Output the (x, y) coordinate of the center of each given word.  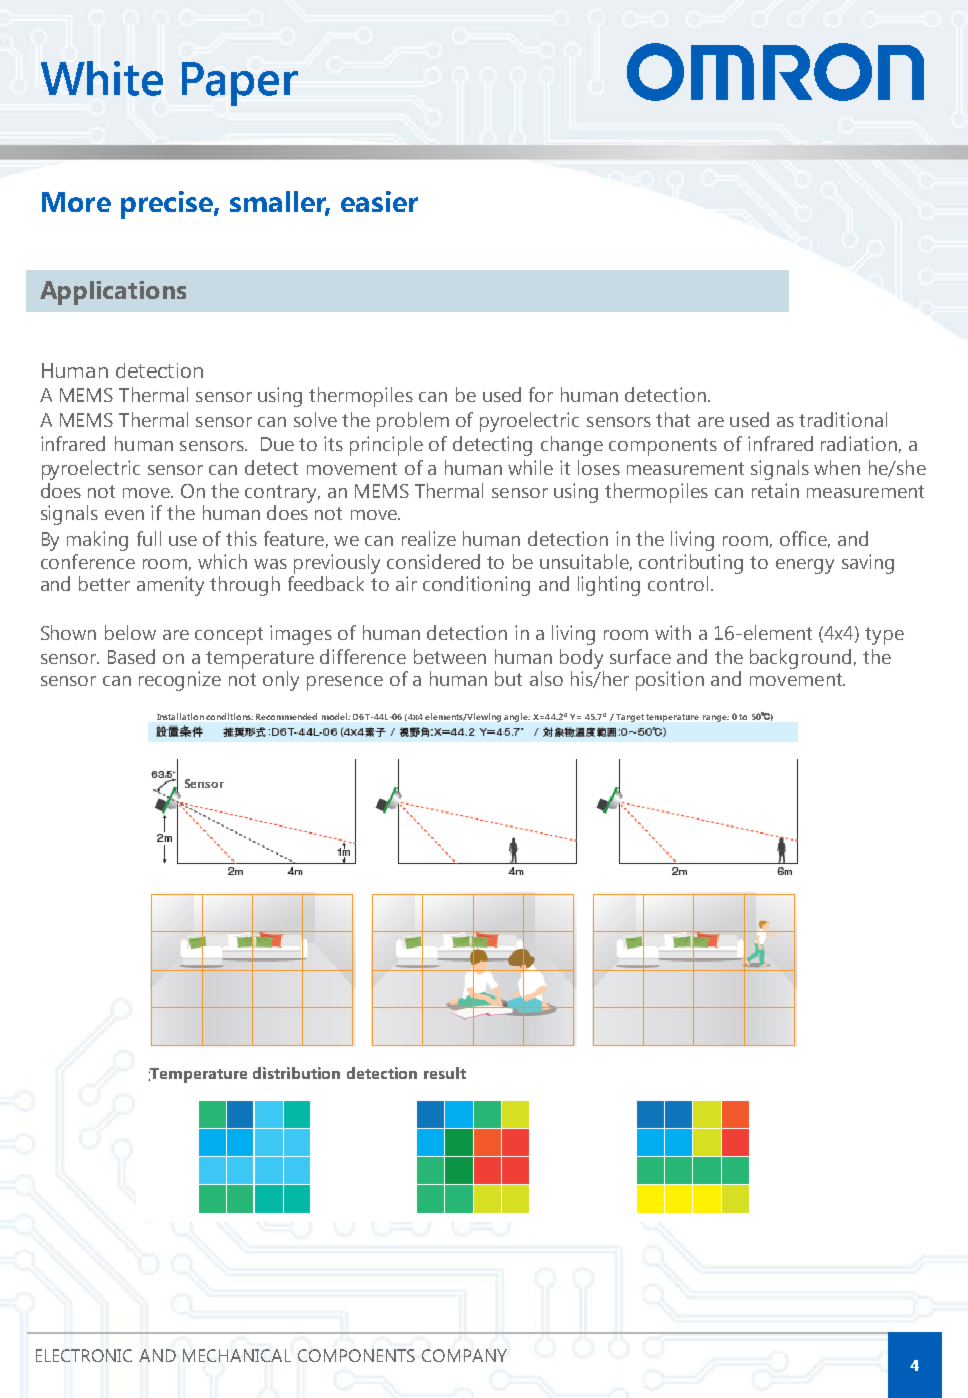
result (445, 1073)
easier (379, 201)
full (149, 538)
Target (630, 718)
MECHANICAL (237, 1355)
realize (429, 538)
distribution (296, 1073)
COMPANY (464, 1355)
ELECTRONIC (84, 1355)
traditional (843, 419)
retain (775, 490)
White (102, 78)
